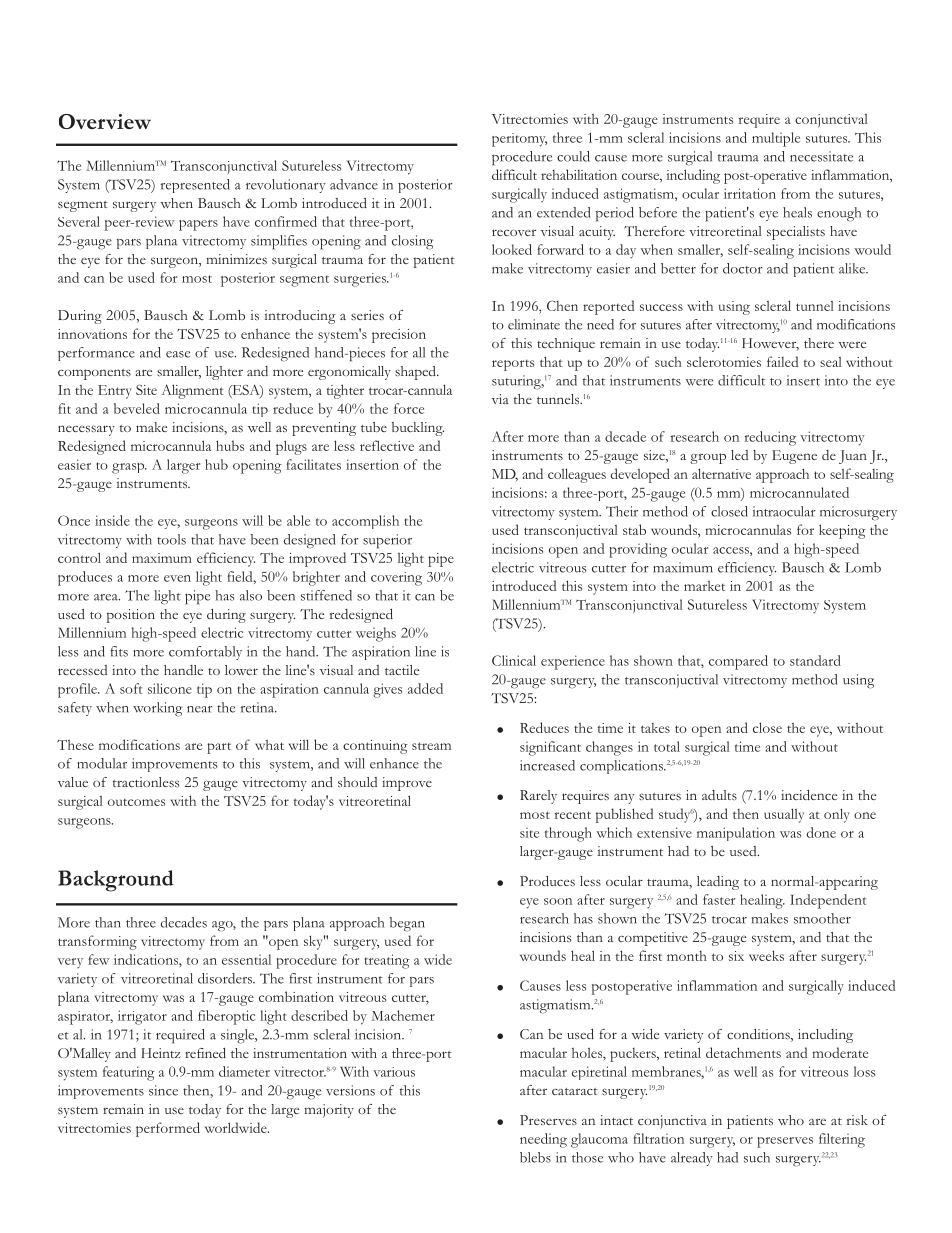 Image resolution: width=952 pixels, height=1233 pixels. I want to click on filtering, so click(842, 1140).
